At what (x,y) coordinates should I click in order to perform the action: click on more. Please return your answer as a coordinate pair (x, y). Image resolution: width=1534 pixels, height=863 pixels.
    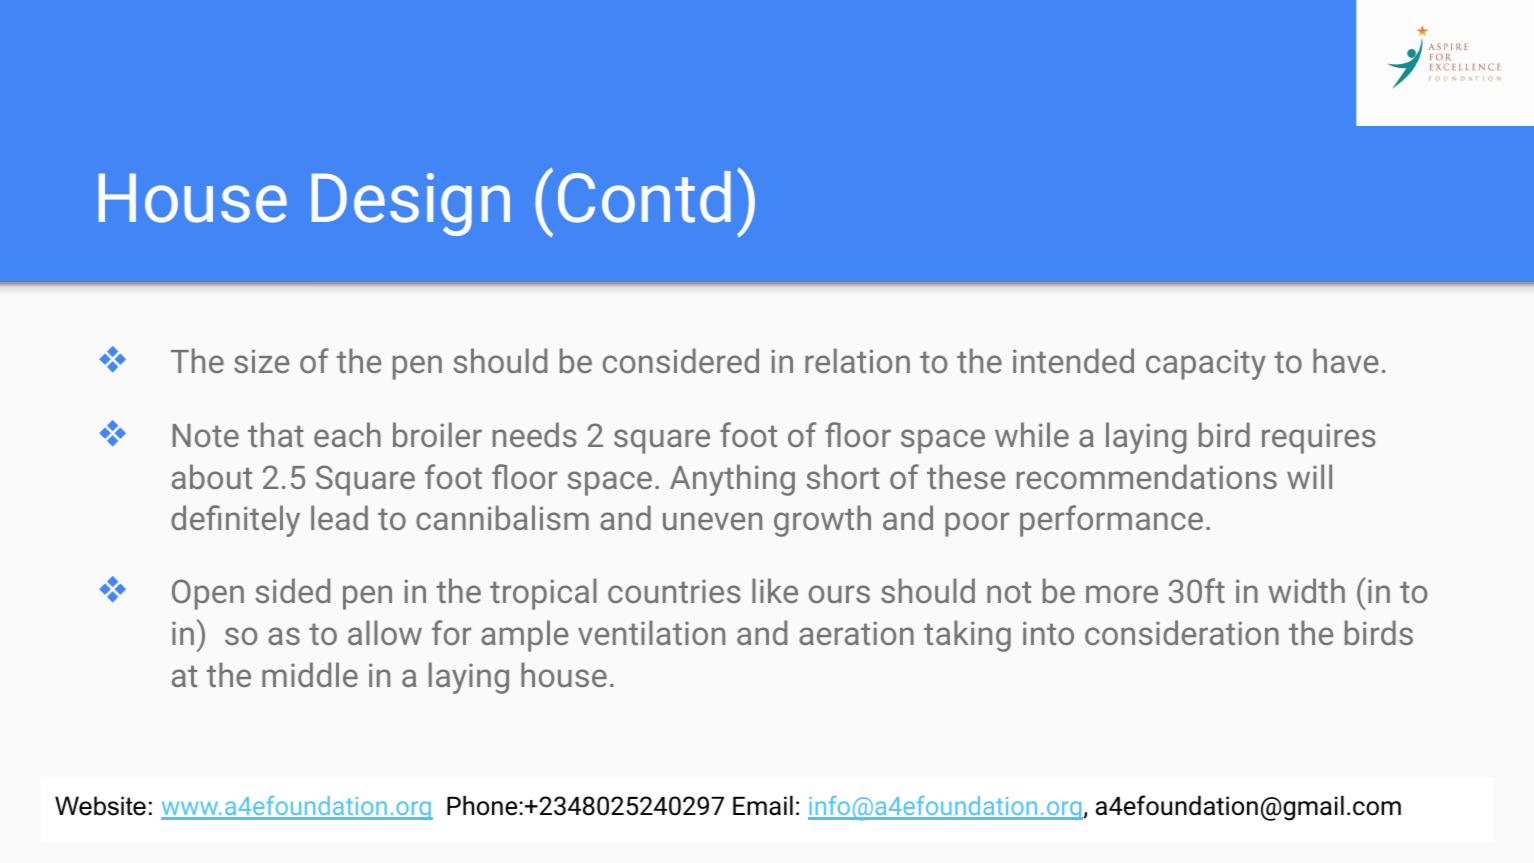
    Looking at the image, I should click on (1122, 594).
